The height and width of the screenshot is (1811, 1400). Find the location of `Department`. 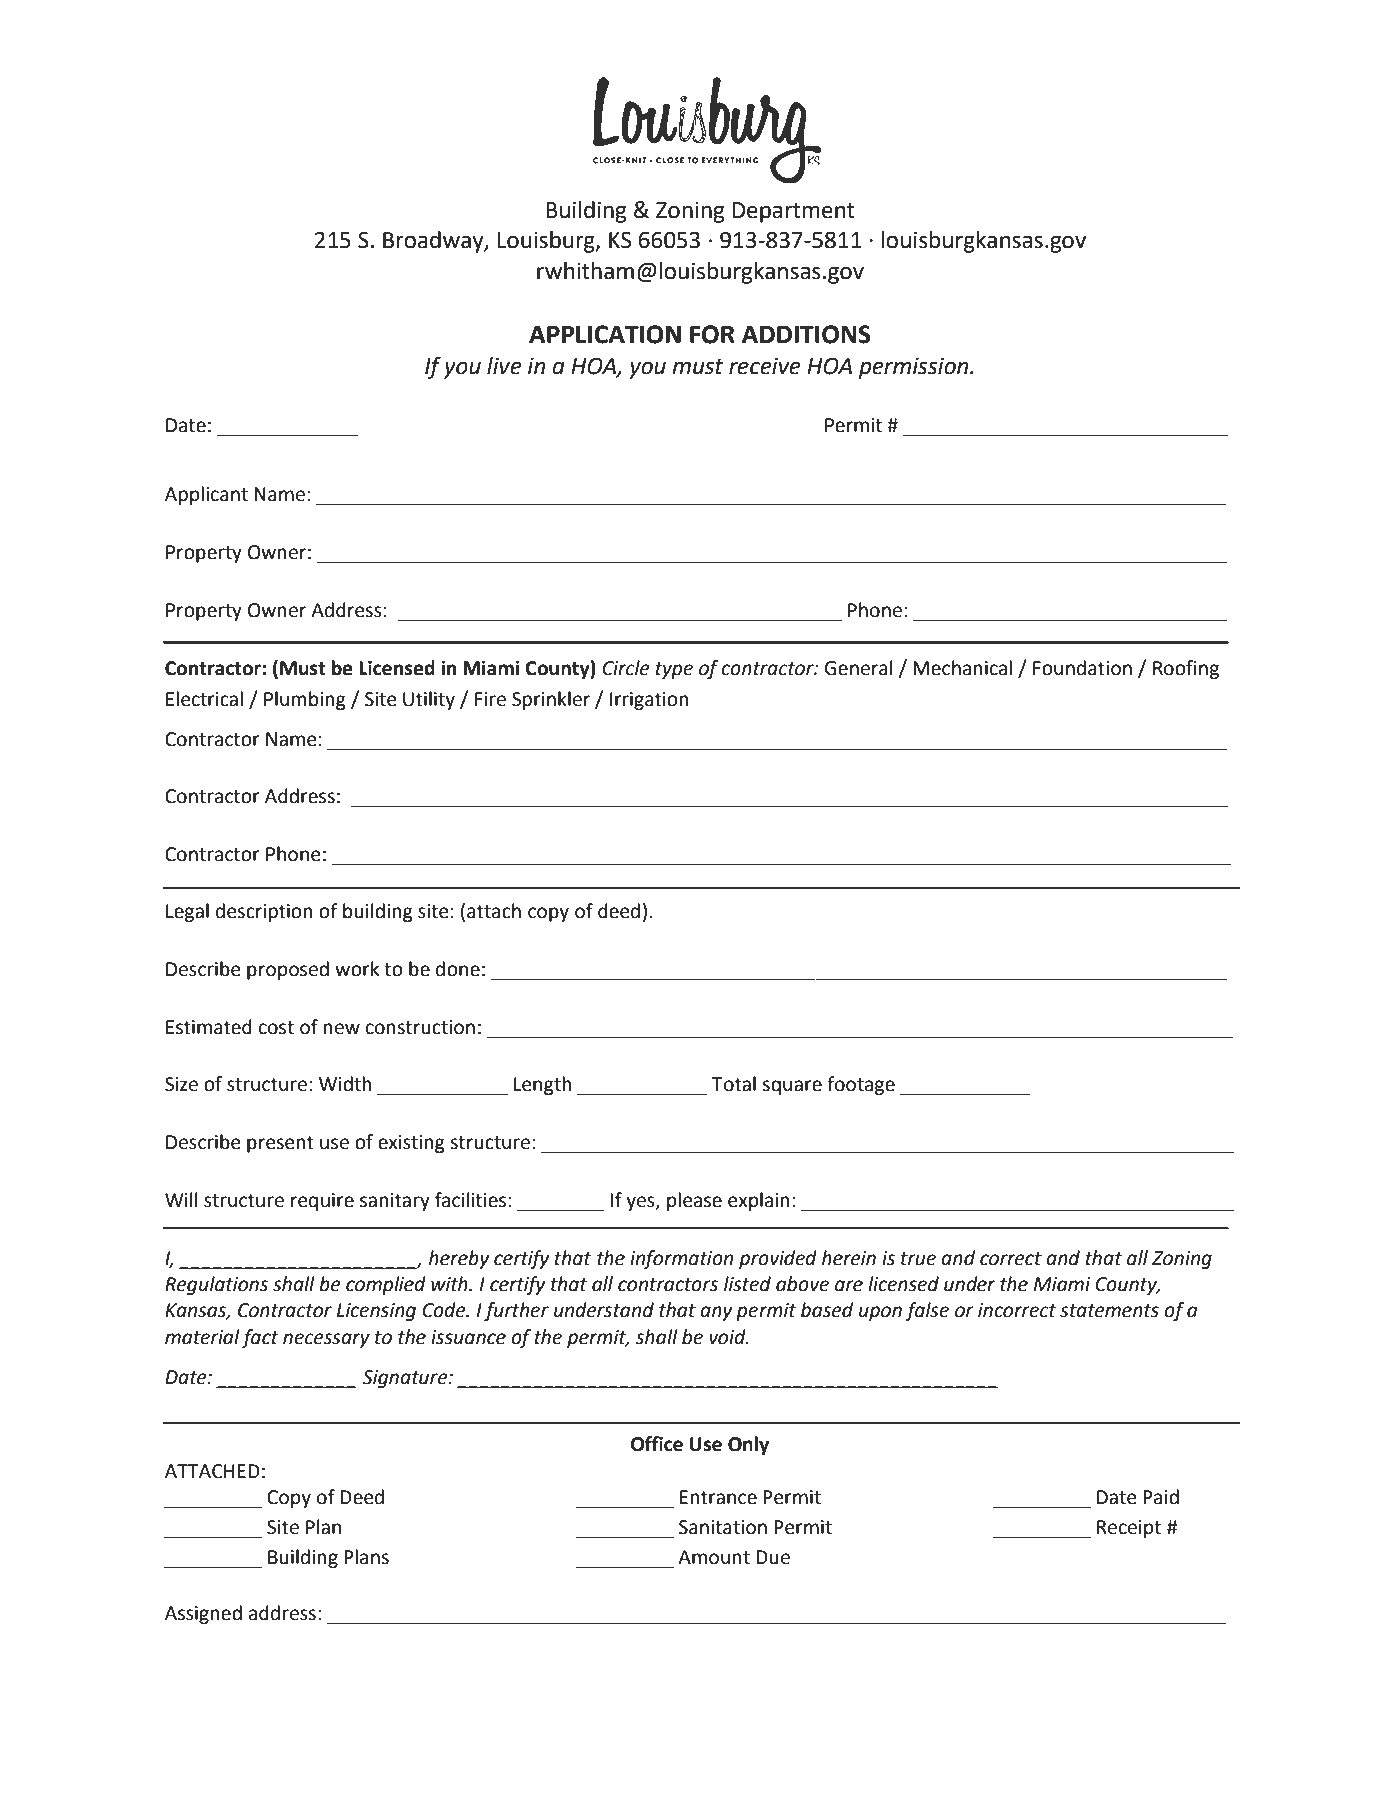

Department is located at coordinates (793, 212).
